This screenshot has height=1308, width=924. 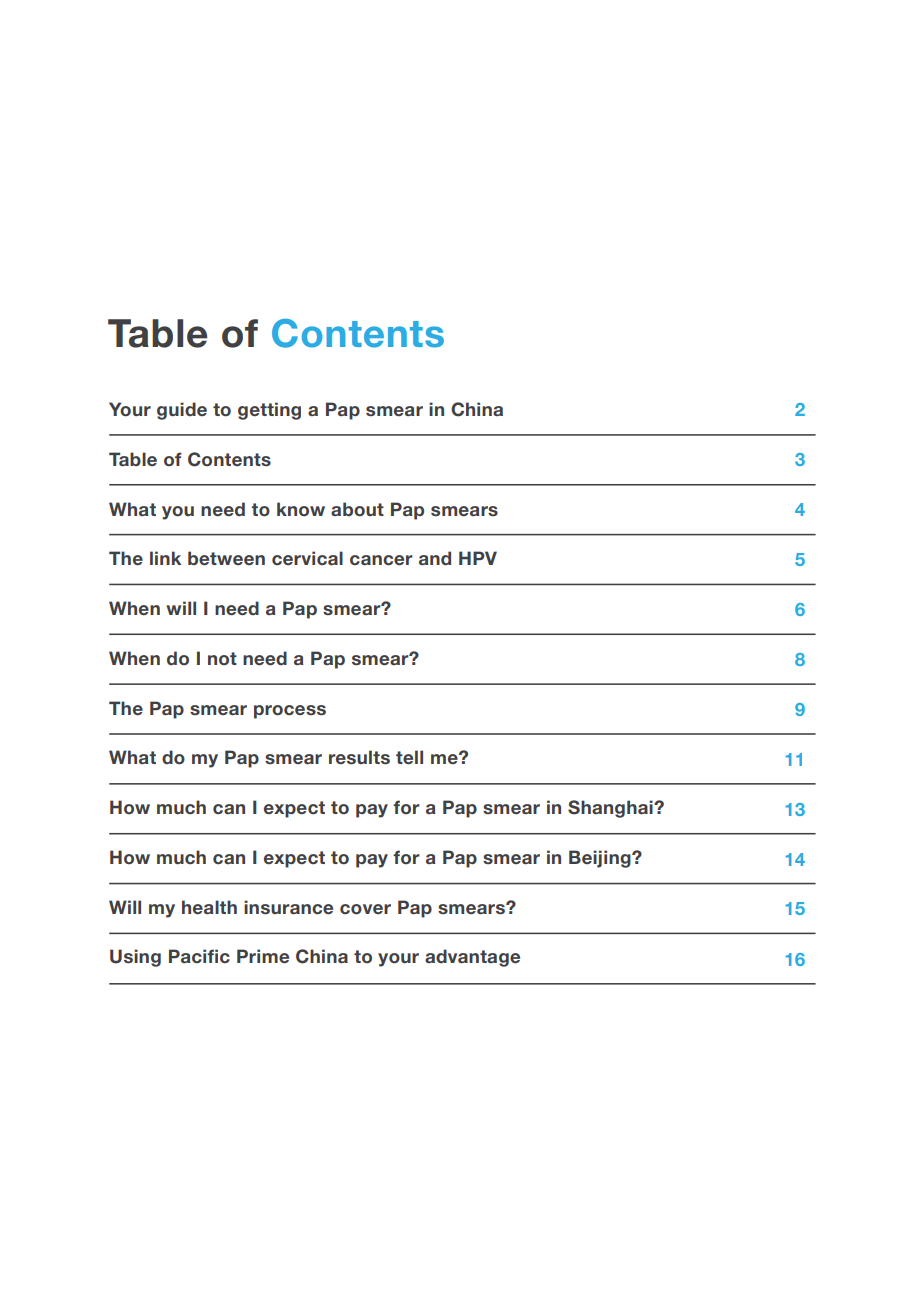 I want to click on HPV, so click(x=478, y=558).
